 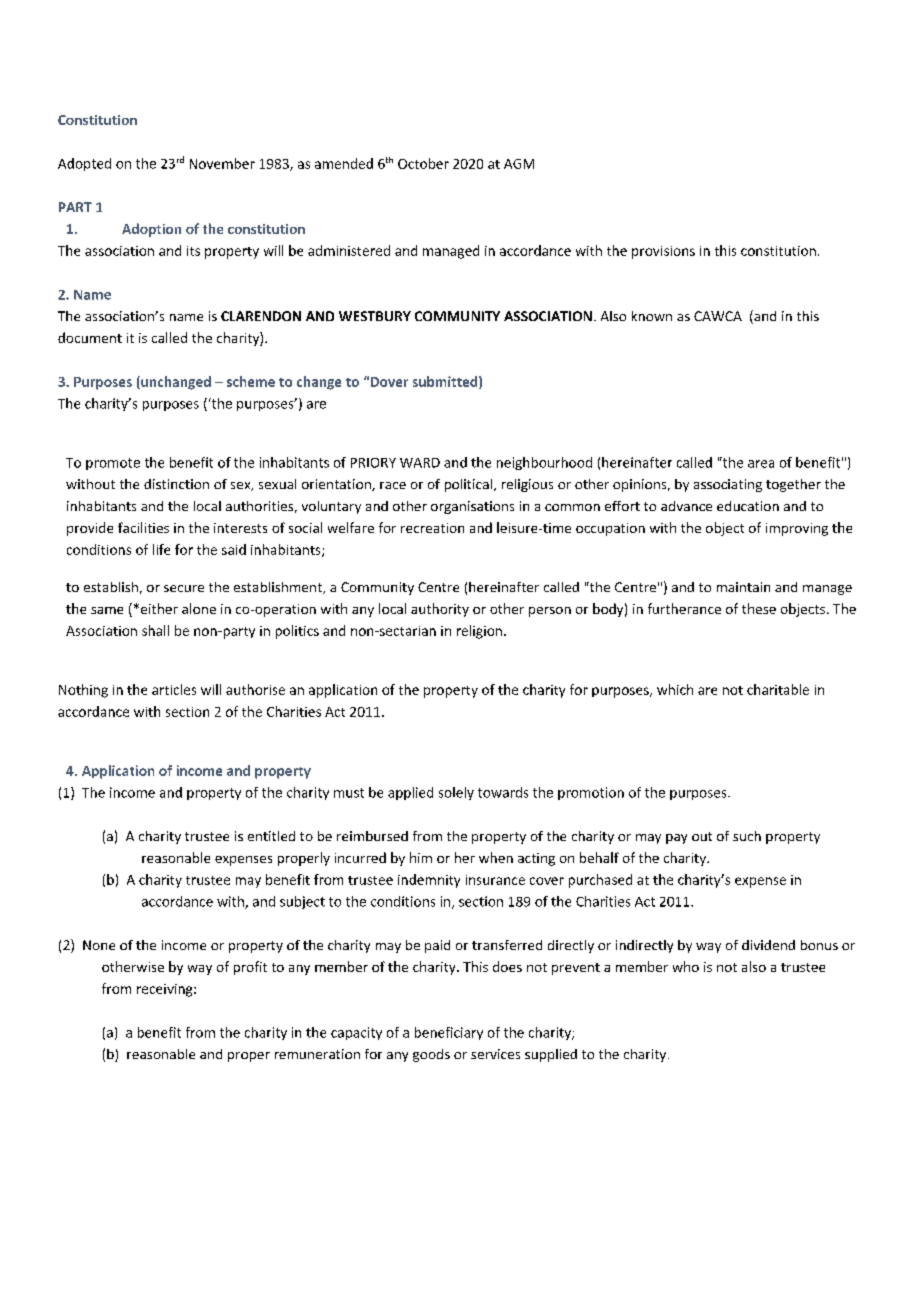 I want to click on November, so click(x=222, y=163).
